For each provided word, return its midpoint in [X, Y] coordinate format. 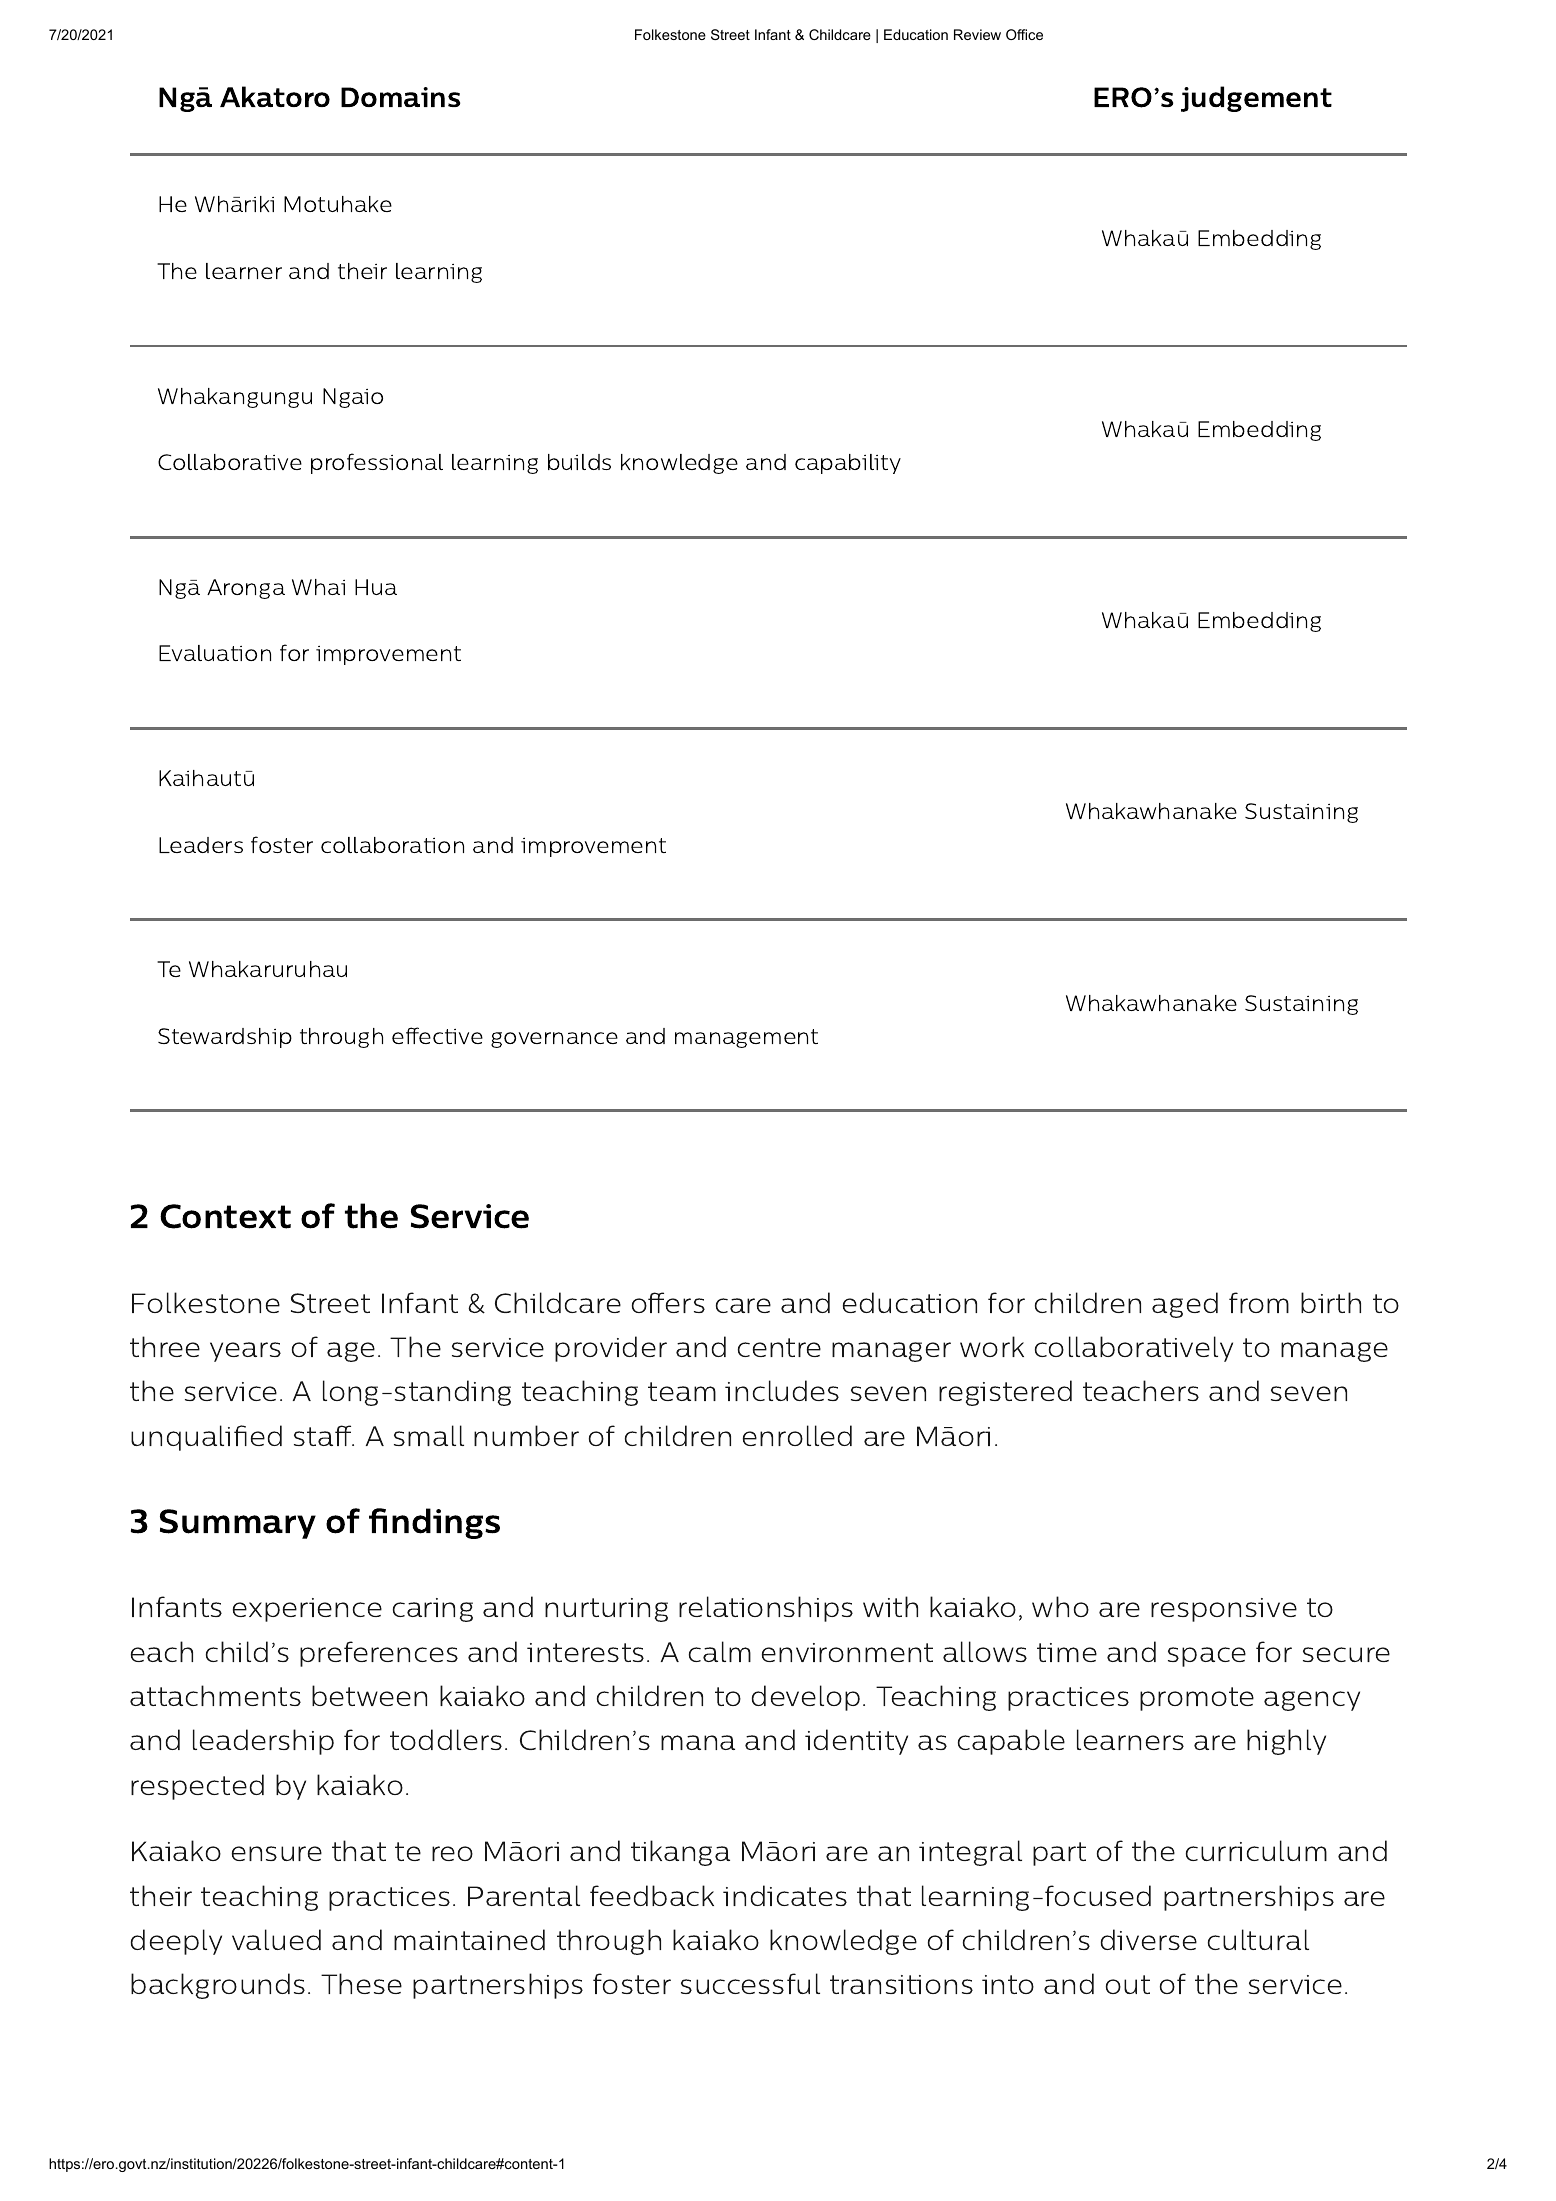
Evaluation [215, 653]
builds [579, 462]
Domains [400, 97]
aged [1185, 1305]
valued [276, 1939]
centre [779, 1347]
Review [977, 34]
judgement [1256, 99]
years [245, 1352]
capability [848, 464]
